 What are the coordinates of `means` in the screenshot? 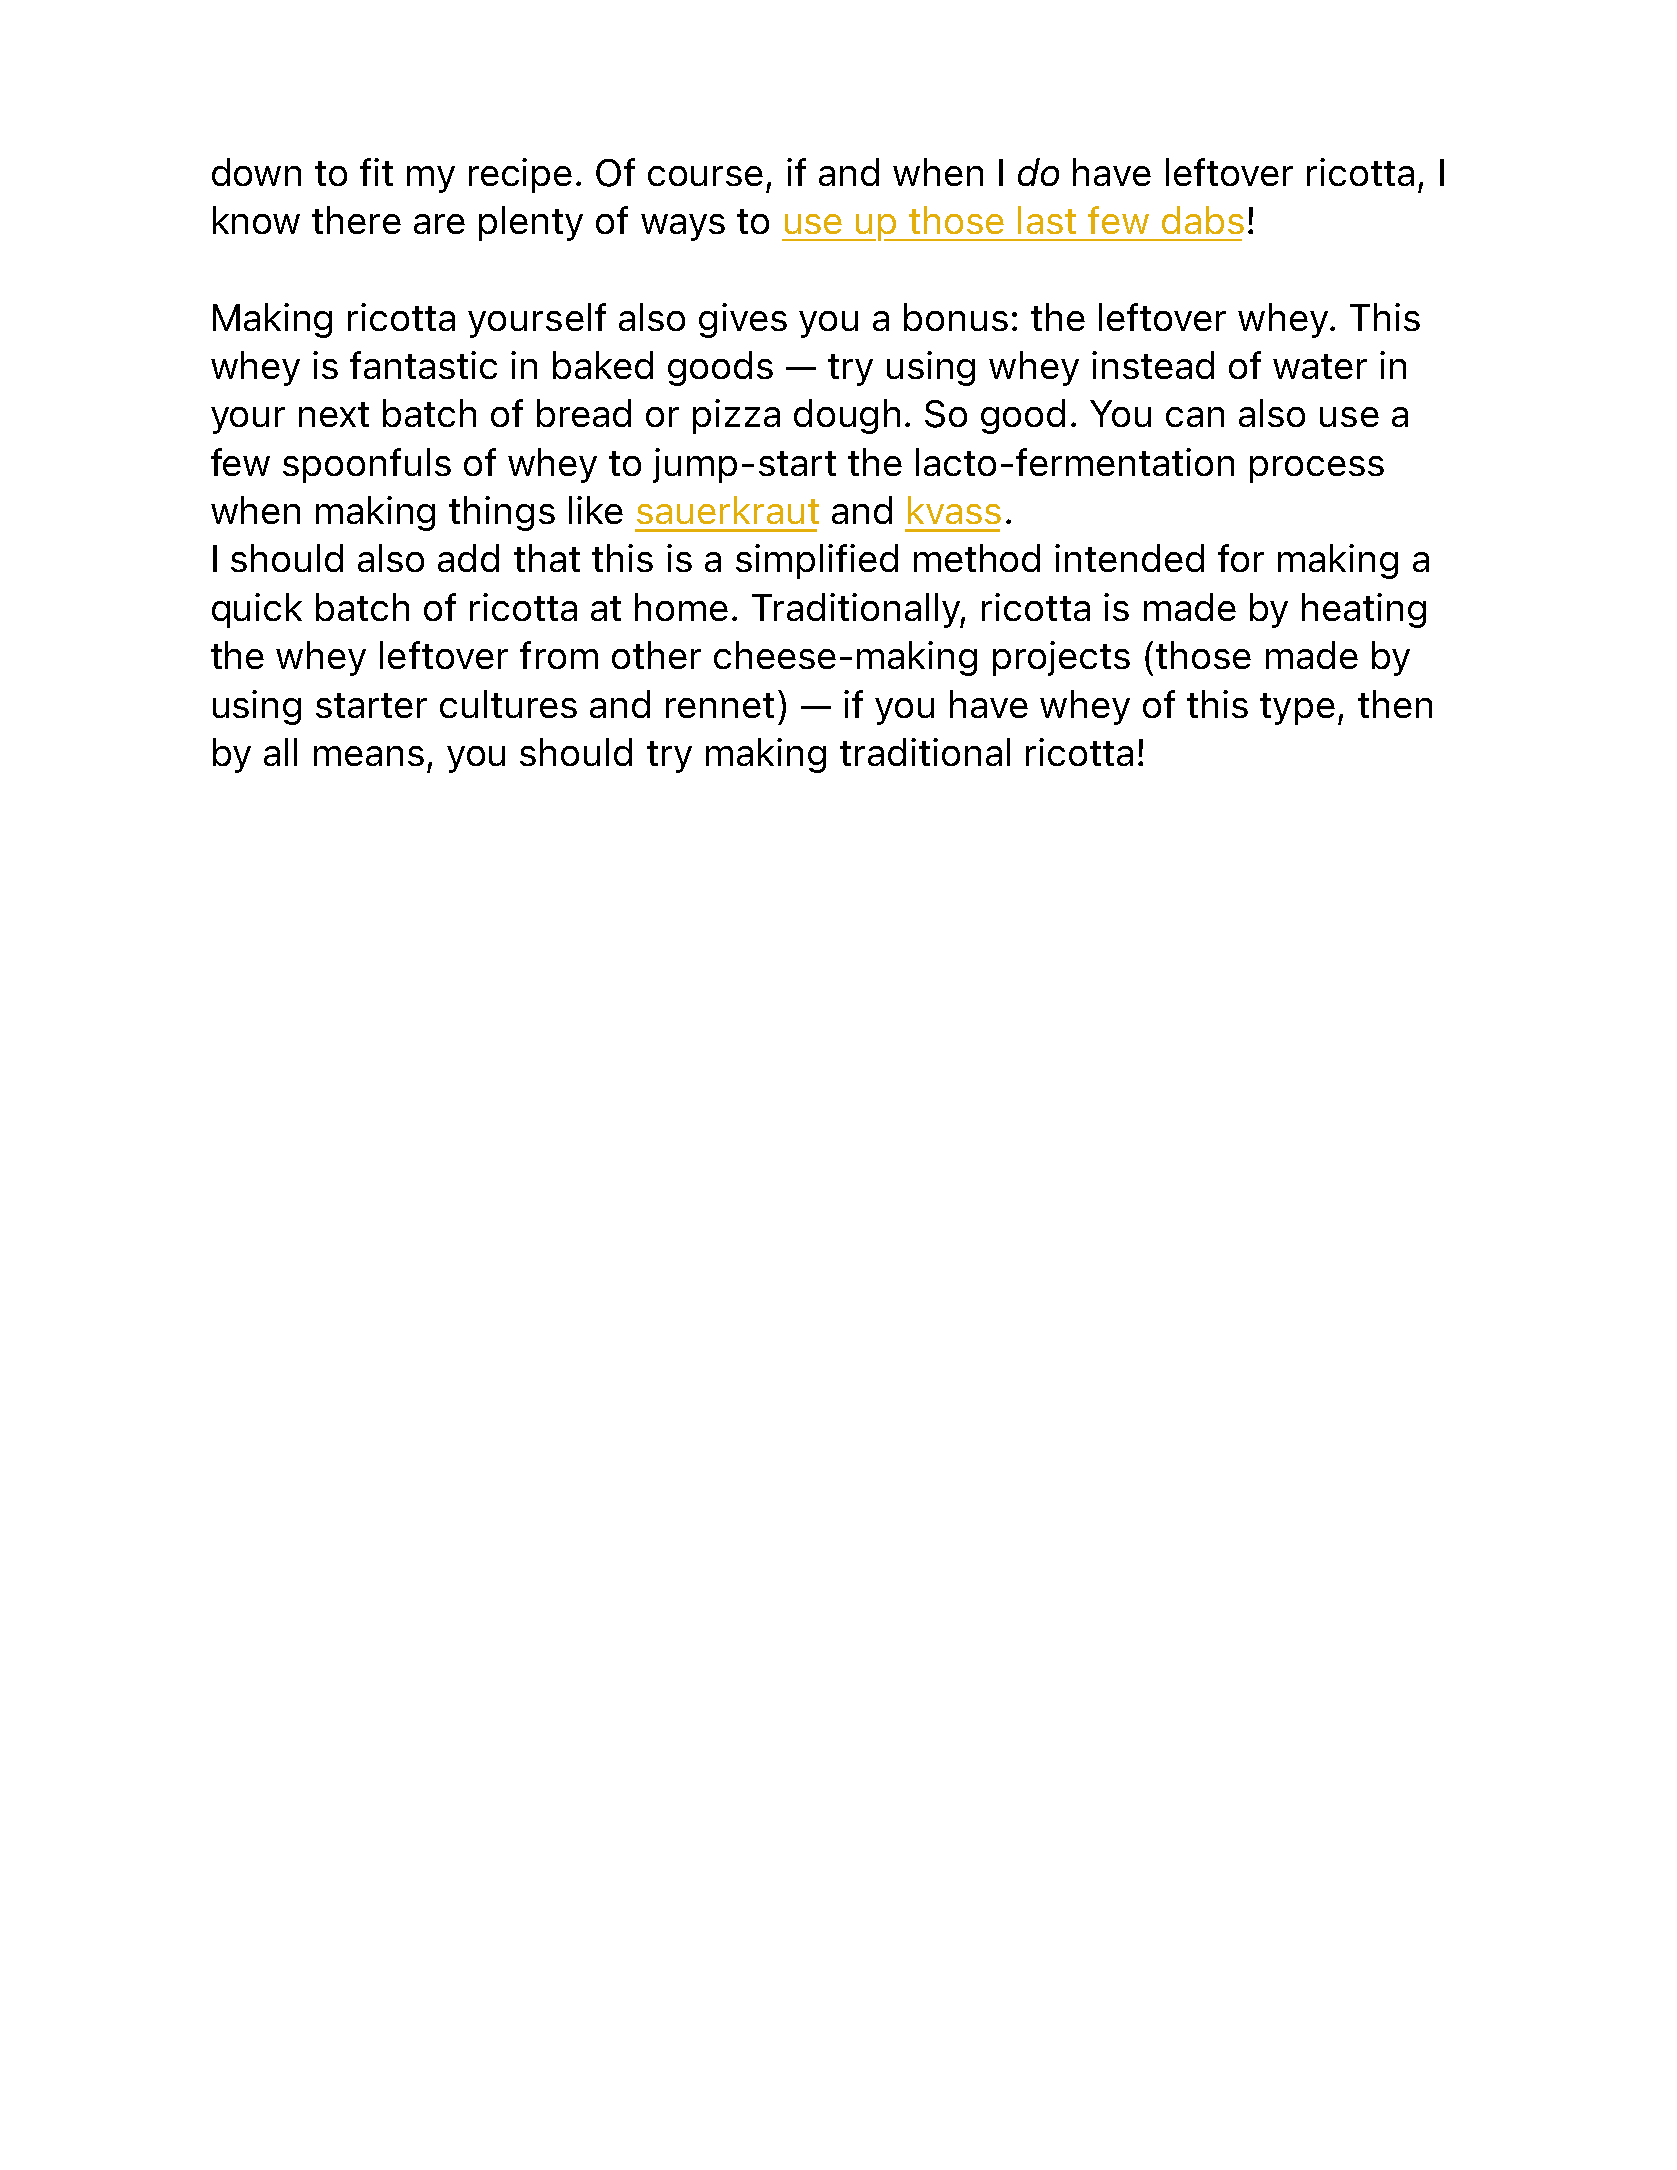 It's located at (369, 756).
